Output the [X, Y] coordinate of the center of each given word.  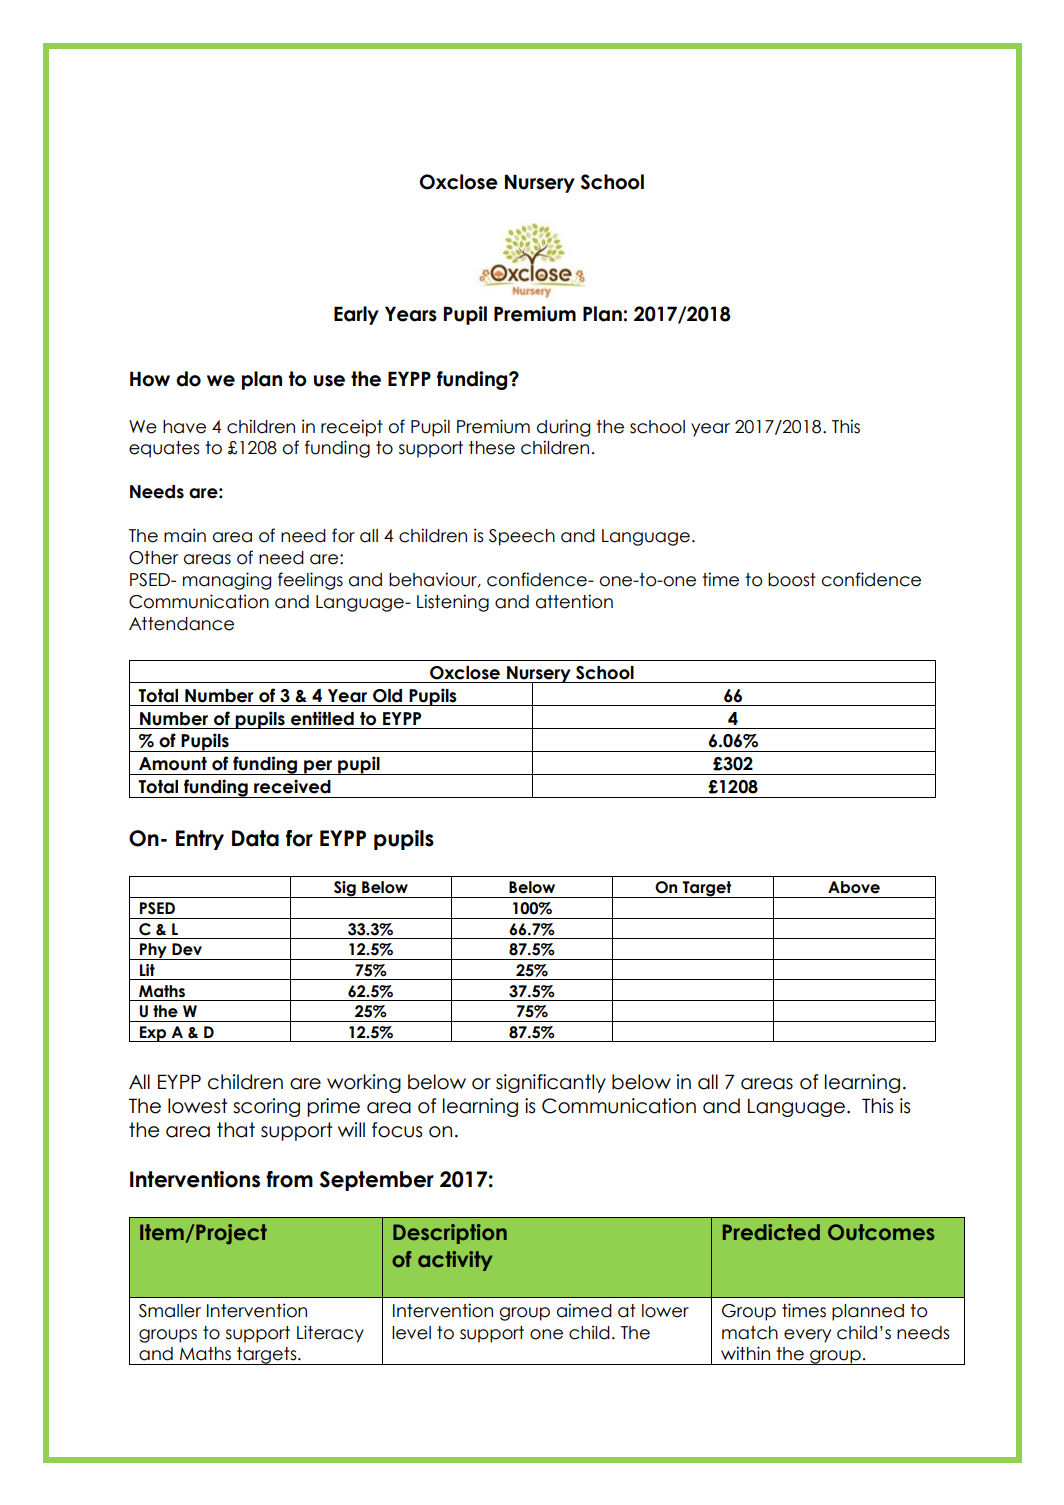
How [150, 379]
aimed [584, 1310]
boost [792, 580]
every [807, 1336]
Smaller [170, 1311]
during [563, 428]
